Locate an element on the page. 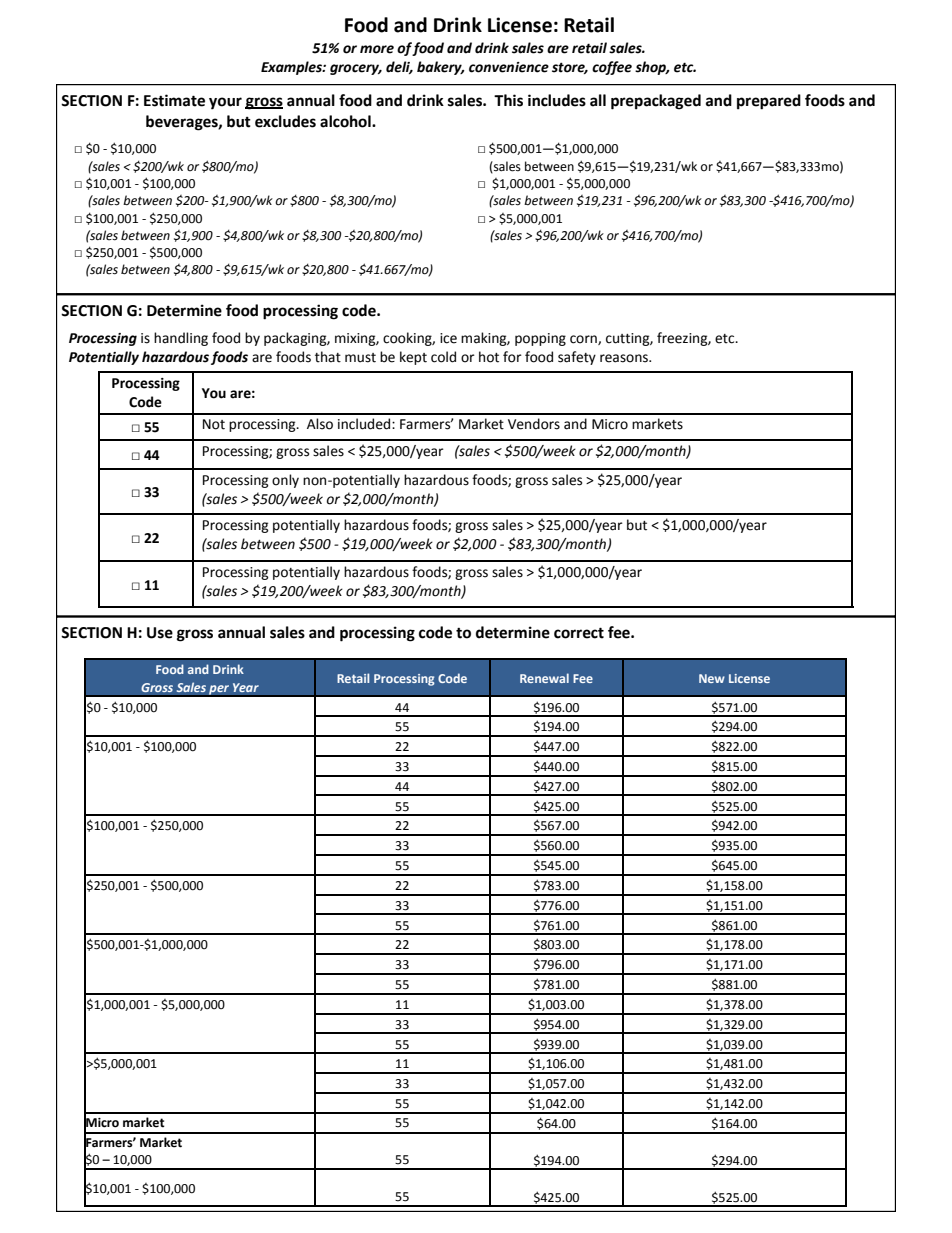 This image has height=1233, width=952. only is located at coordinates (285, 481).
